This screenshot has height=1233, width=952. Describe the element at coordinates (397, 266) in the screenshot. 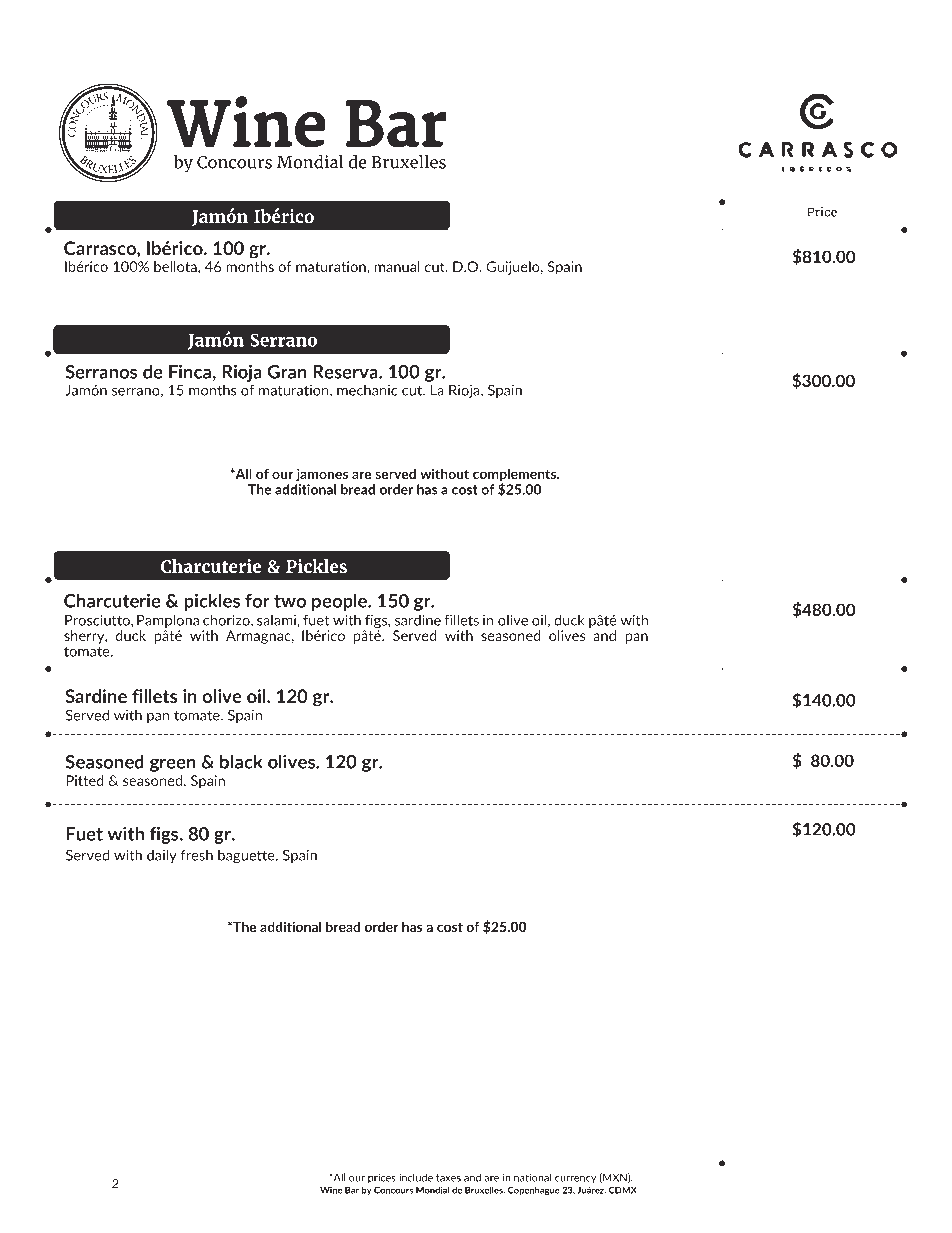

I see `manual` at that location.
